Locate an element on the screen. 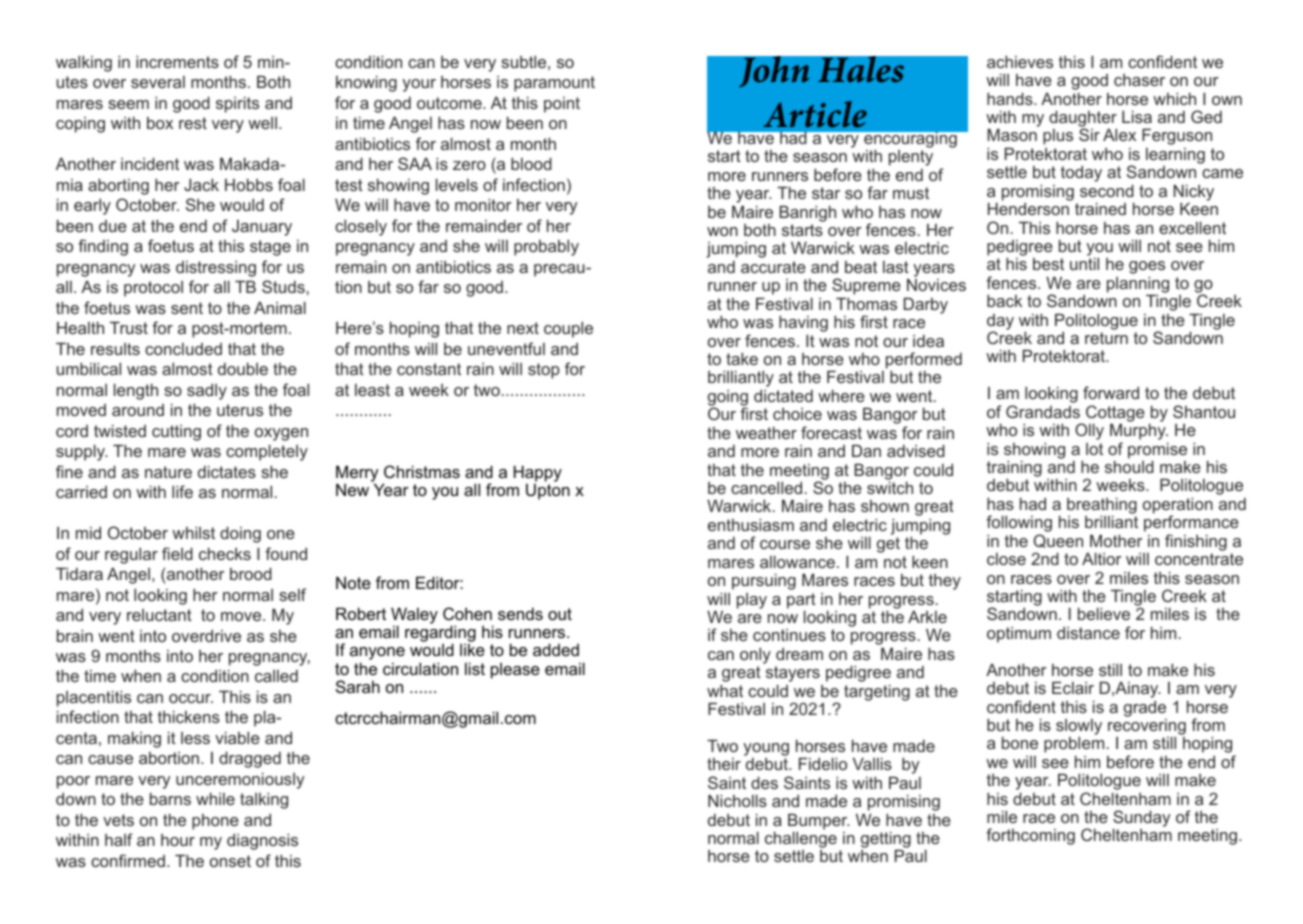 The height and width of the screenshot is (924, 1303). return is located at coordinates (1106, 338).
